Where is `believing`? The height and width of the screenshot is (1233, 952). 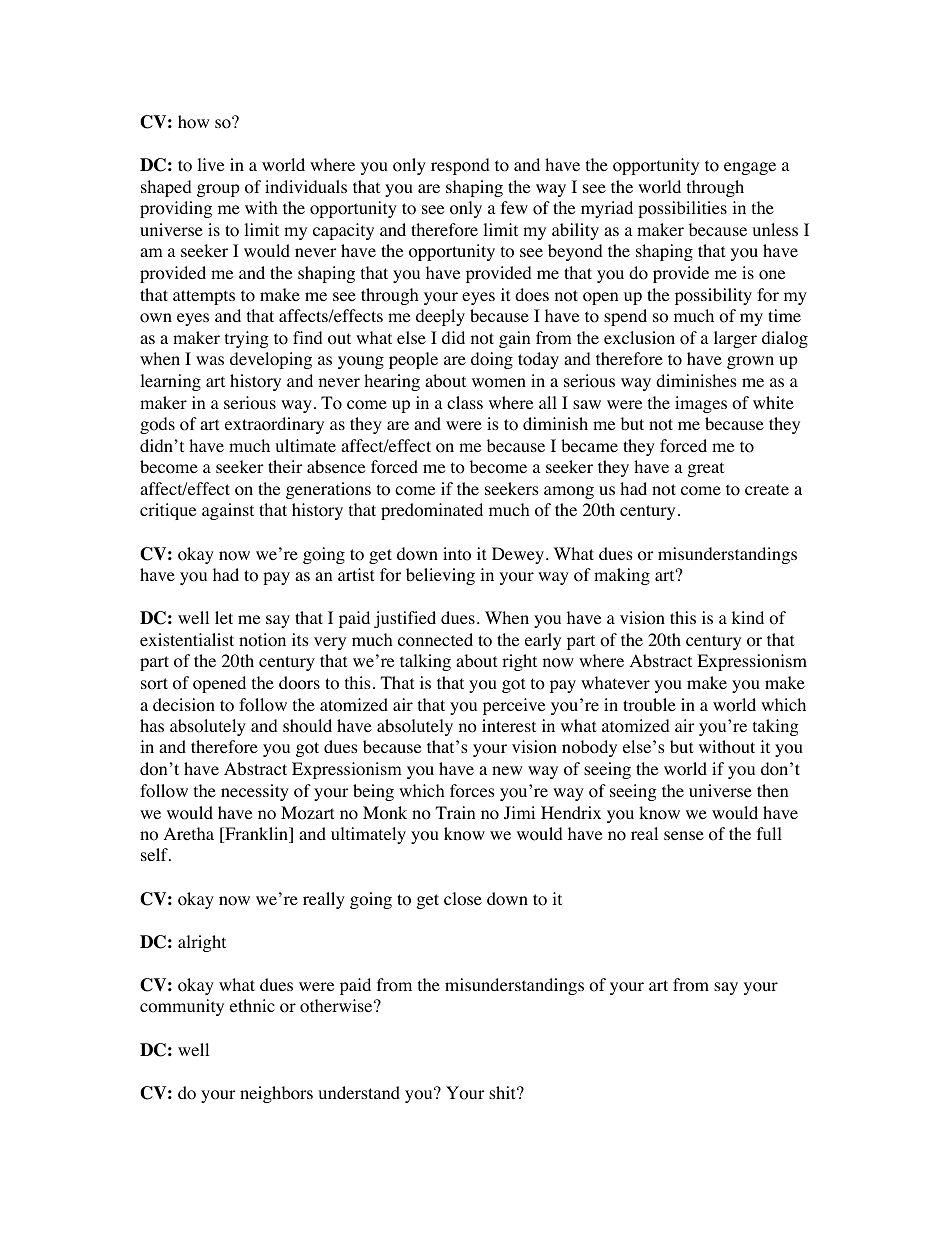 believing is located at coordinates (440, 576).
